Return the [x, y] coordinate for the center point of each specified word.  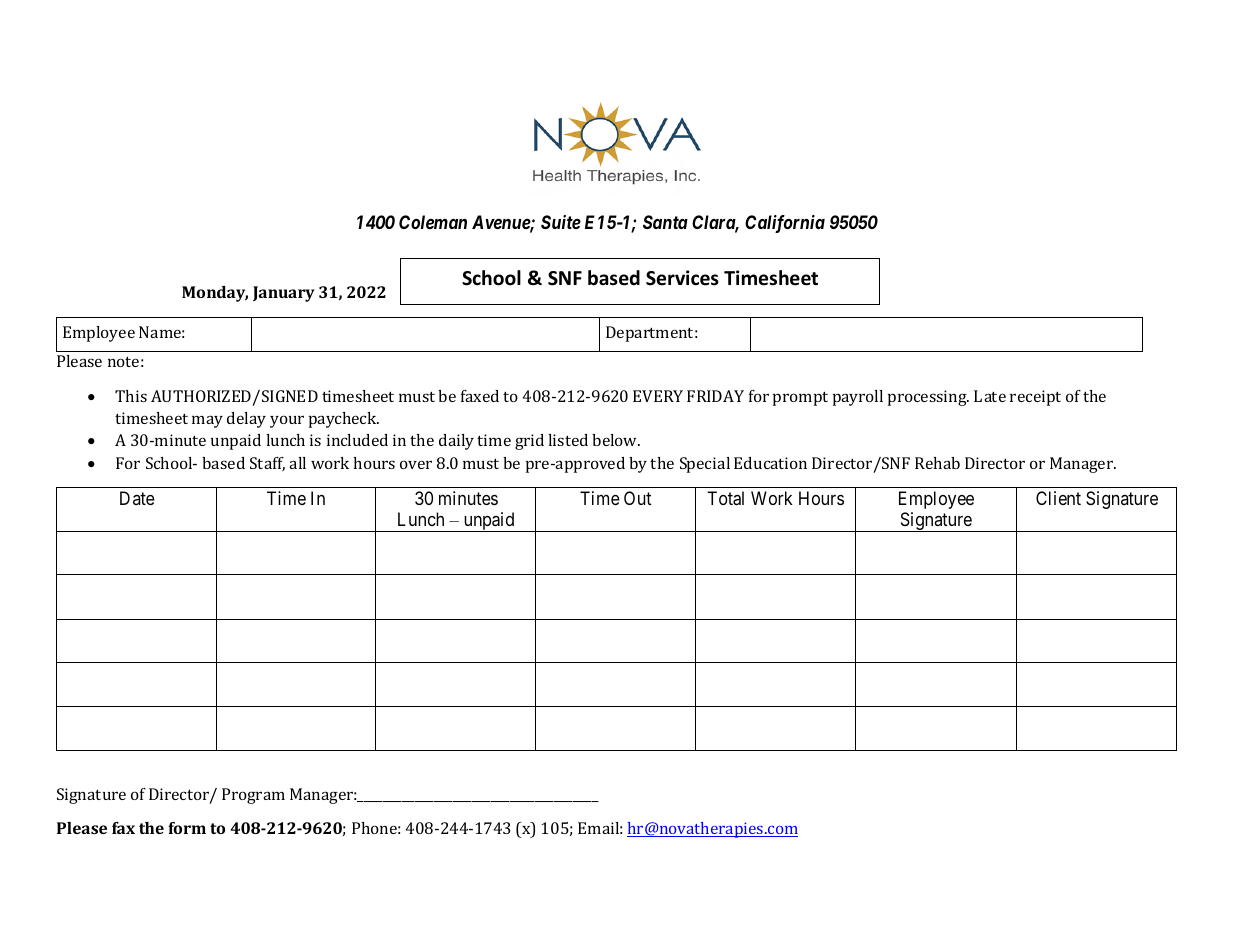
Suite [561, 222]
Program [253, 796]
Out [637, 498]
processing [928, 398]
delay [246, 420]
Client [1058, 498]
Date [137, 498]
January [284, 294]
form [187, 828]
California [785, 224]
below [616, 440]
